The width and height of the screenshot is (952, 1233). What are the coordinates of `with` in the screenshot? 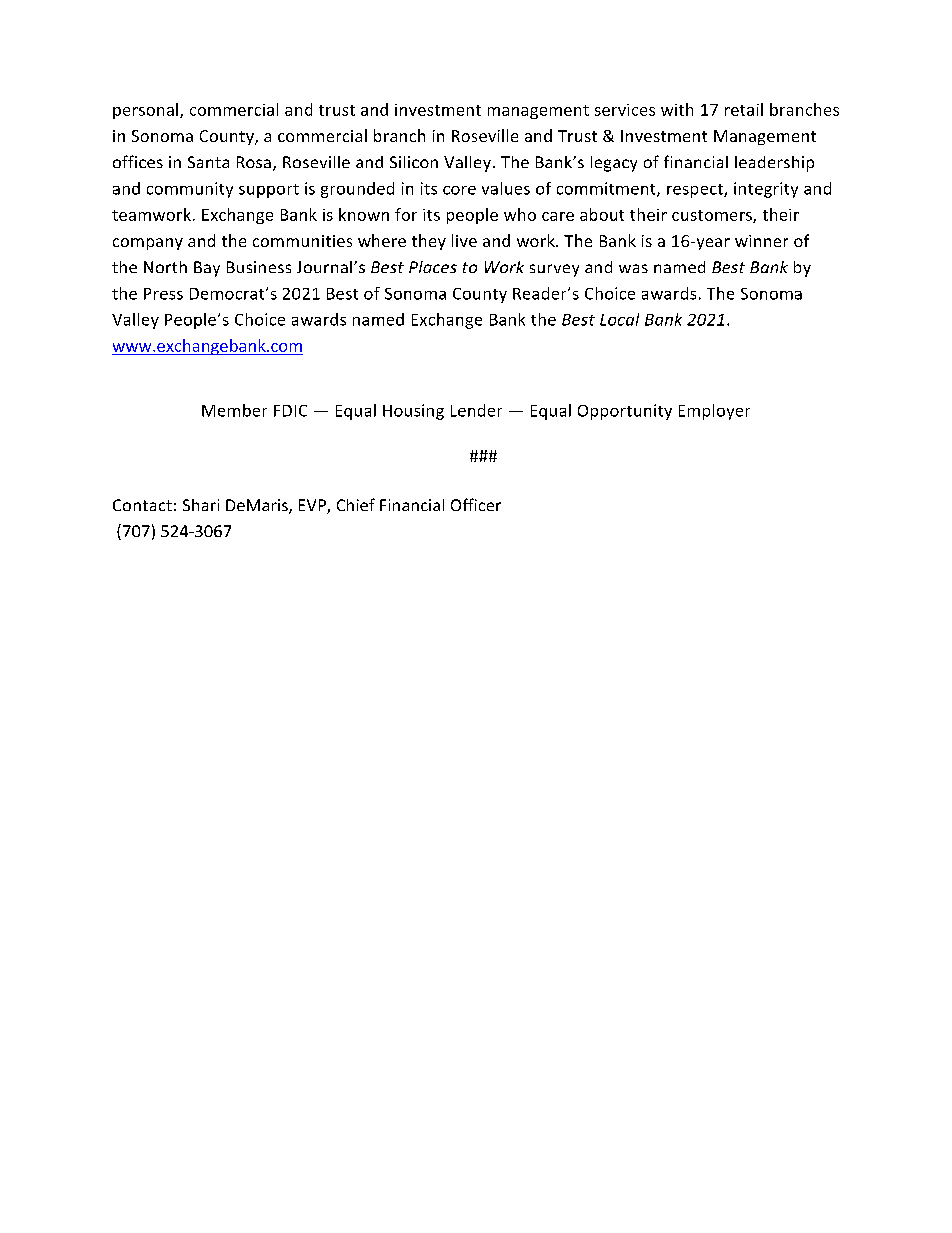 It's located at (677, 109).
